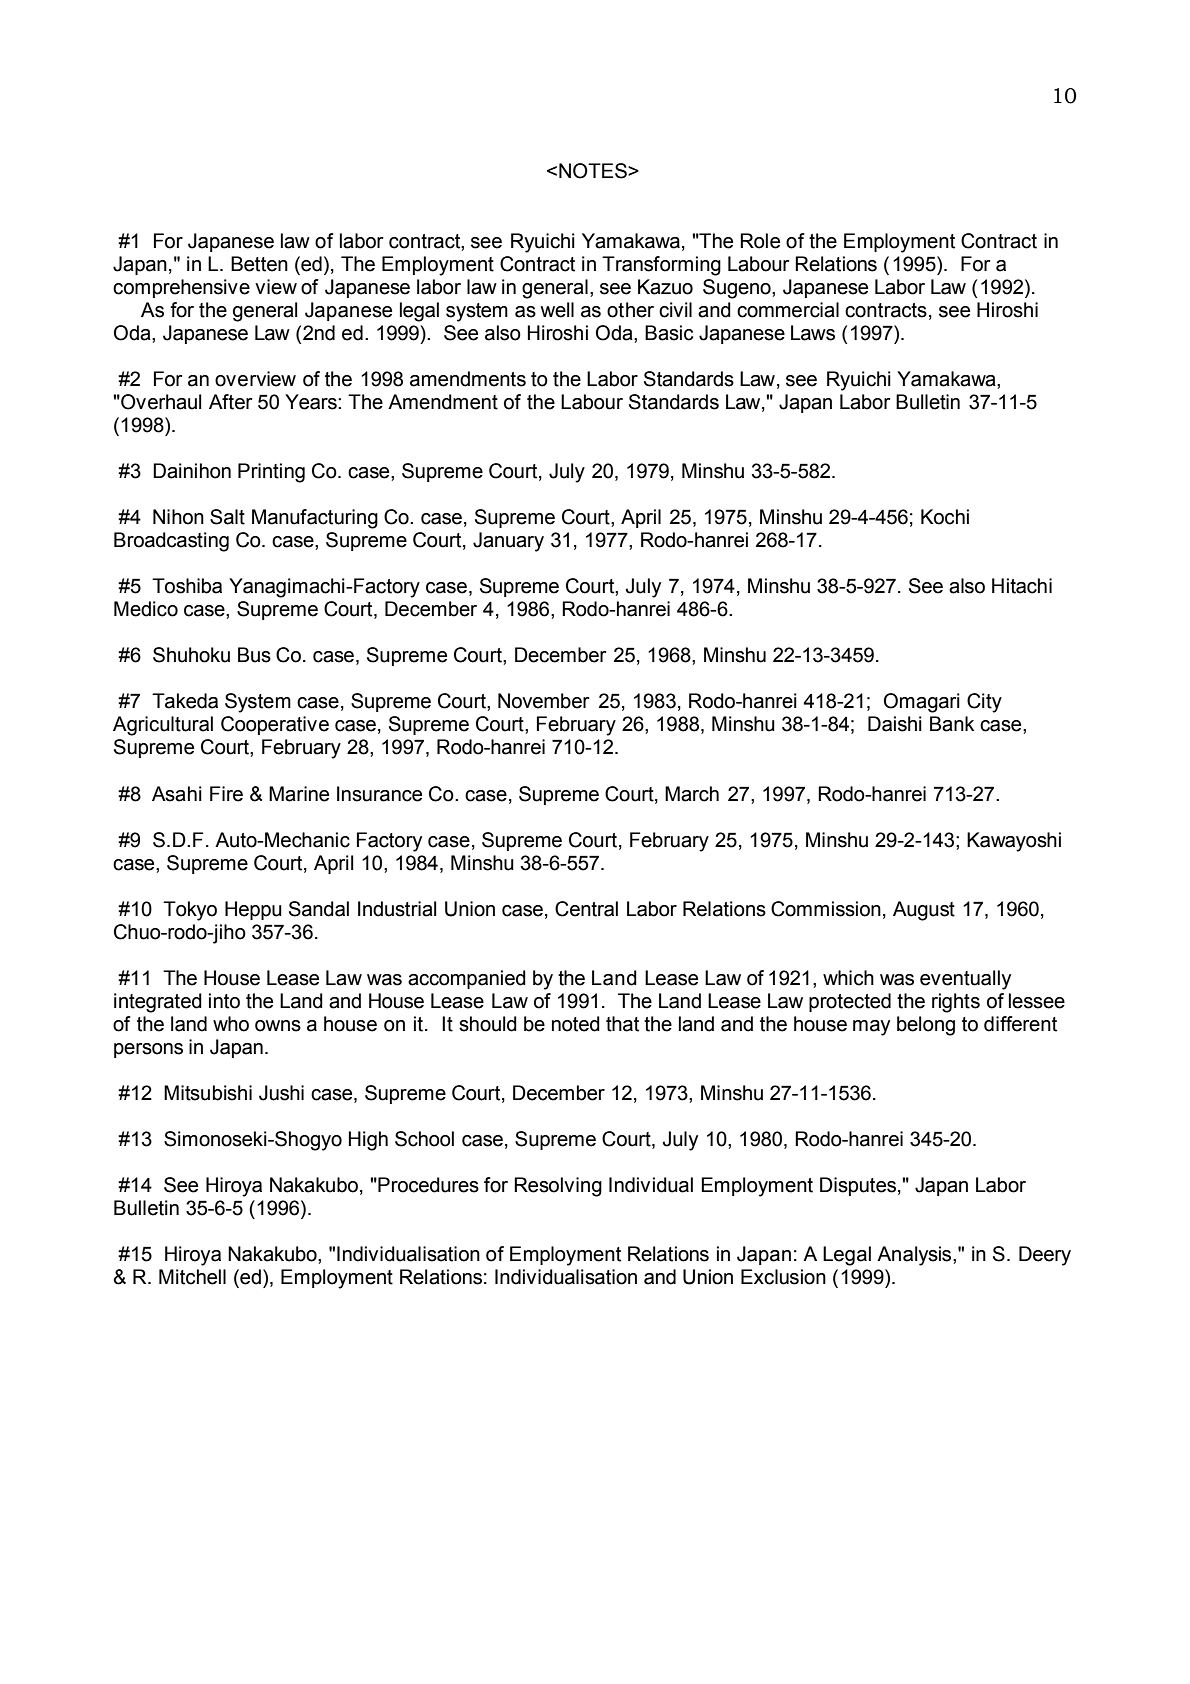 The image size is (1190, 1684). I want to click on Transforming, so click(661, 266).
